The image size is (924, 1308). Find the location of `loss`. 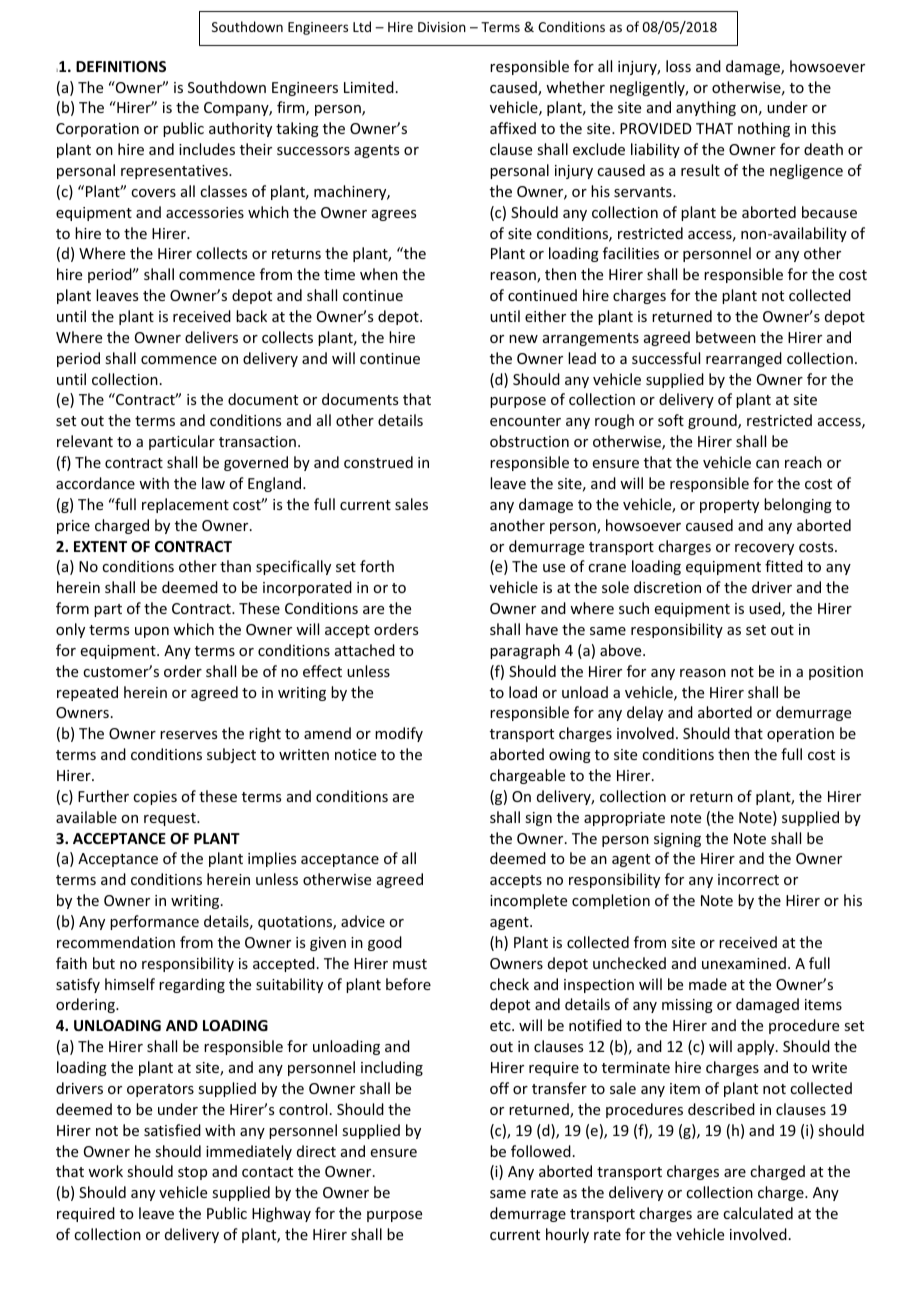

loss is located at coordinates (678, 66).
